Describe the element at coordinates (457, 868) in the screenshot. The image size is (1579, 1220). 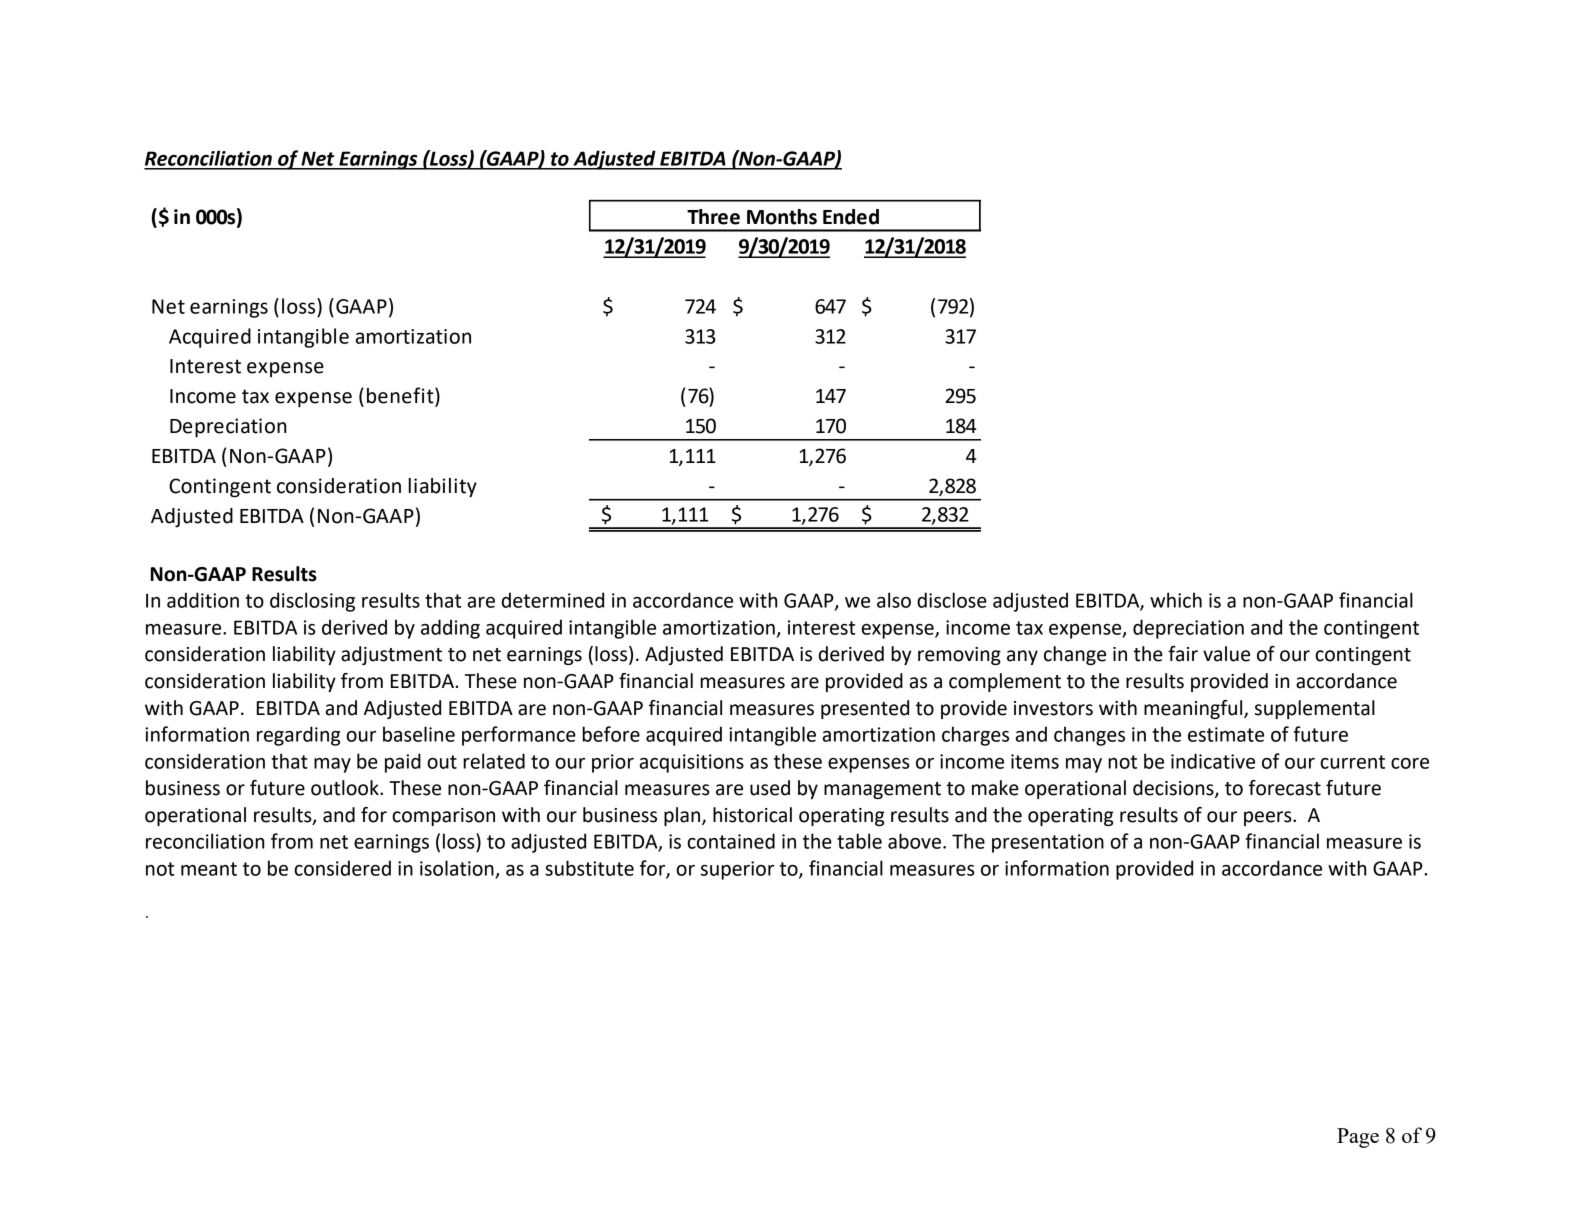
I see `isolation` at that location.
